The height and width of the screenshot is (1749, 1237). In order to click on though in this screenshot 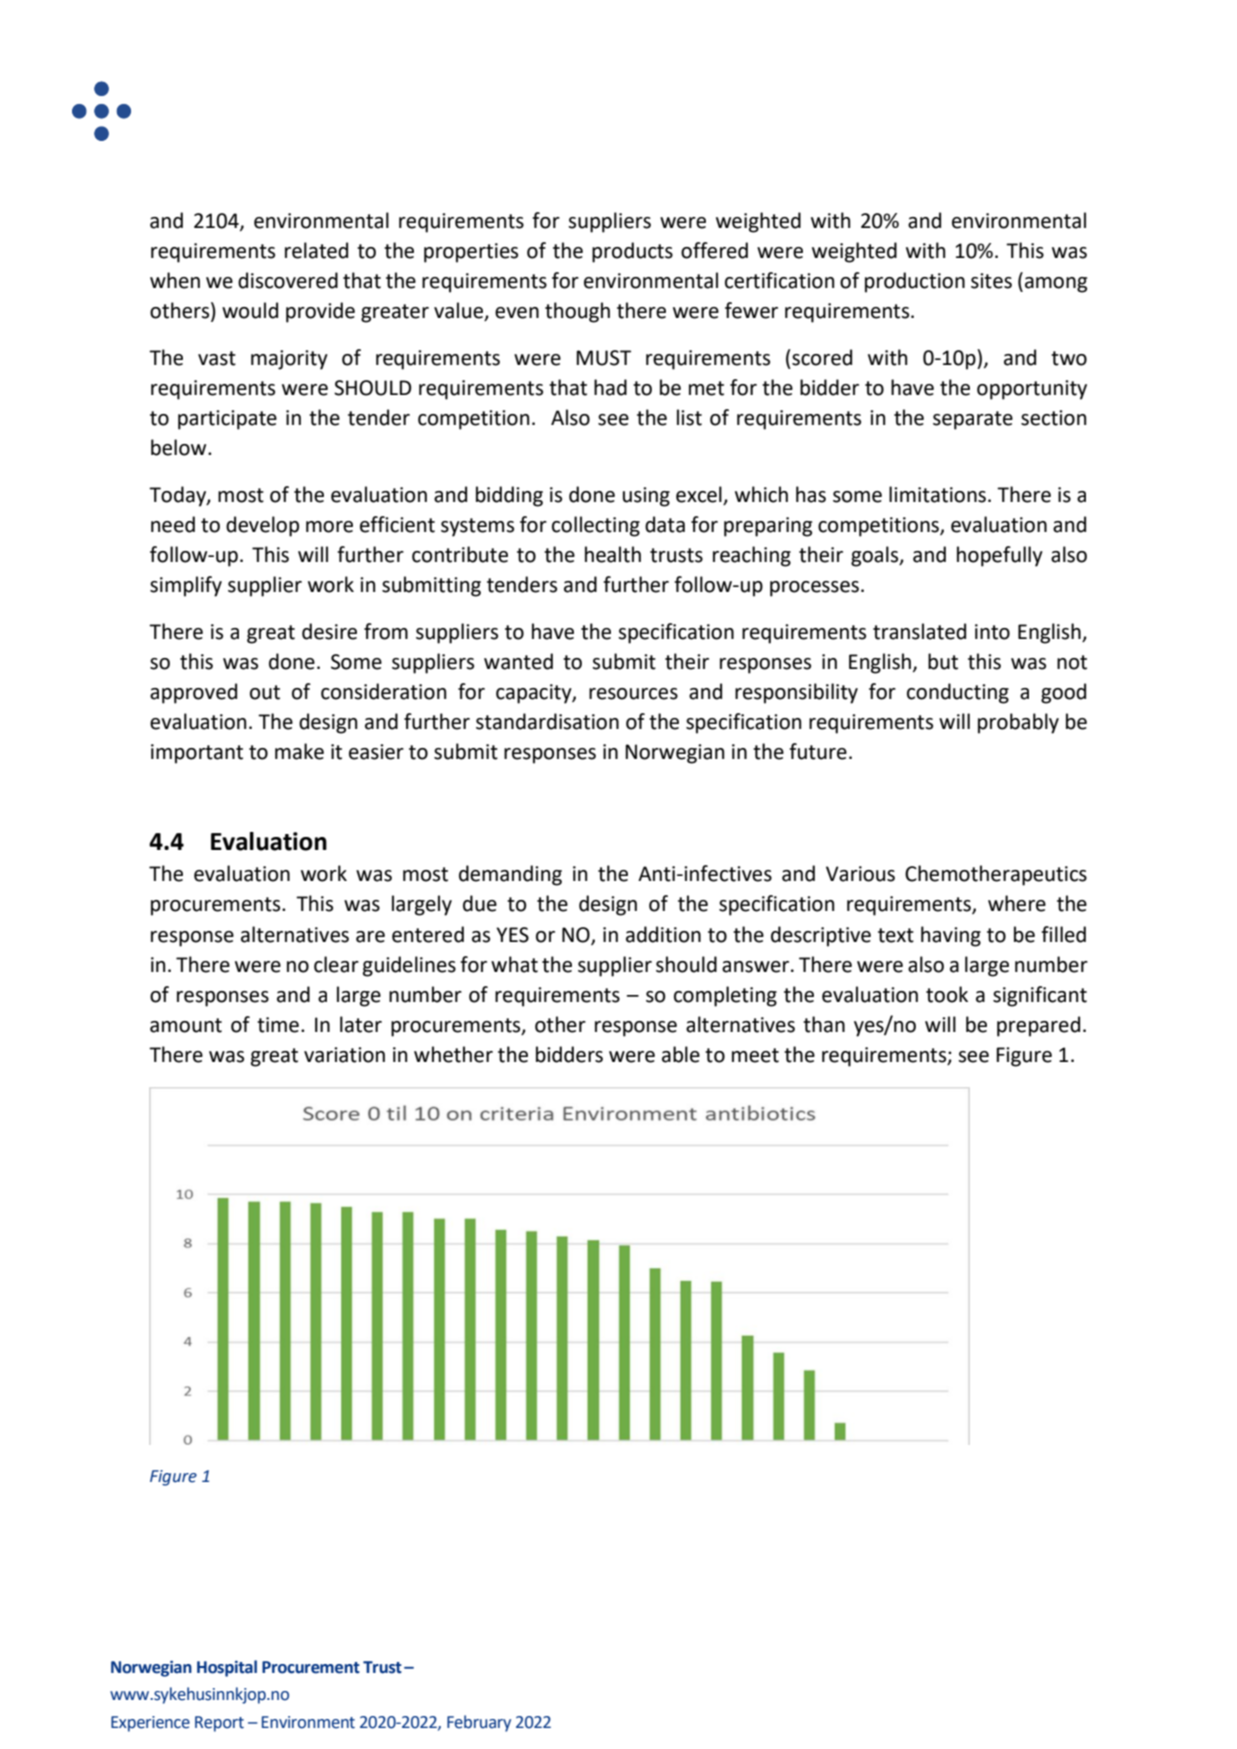, I will do `click(577, 312)`.
